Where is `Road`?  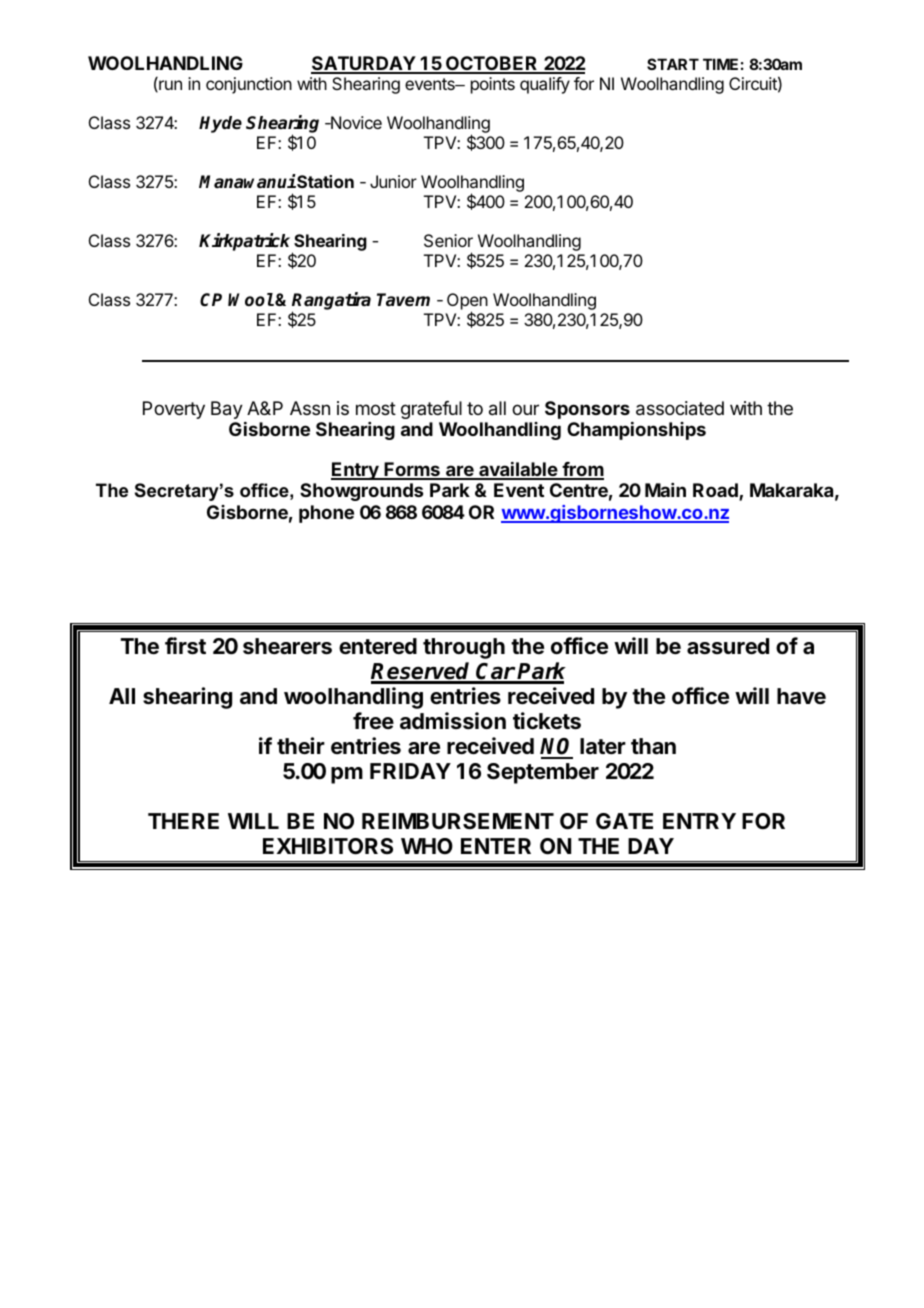 Road is located at coordinates (716, 491).
